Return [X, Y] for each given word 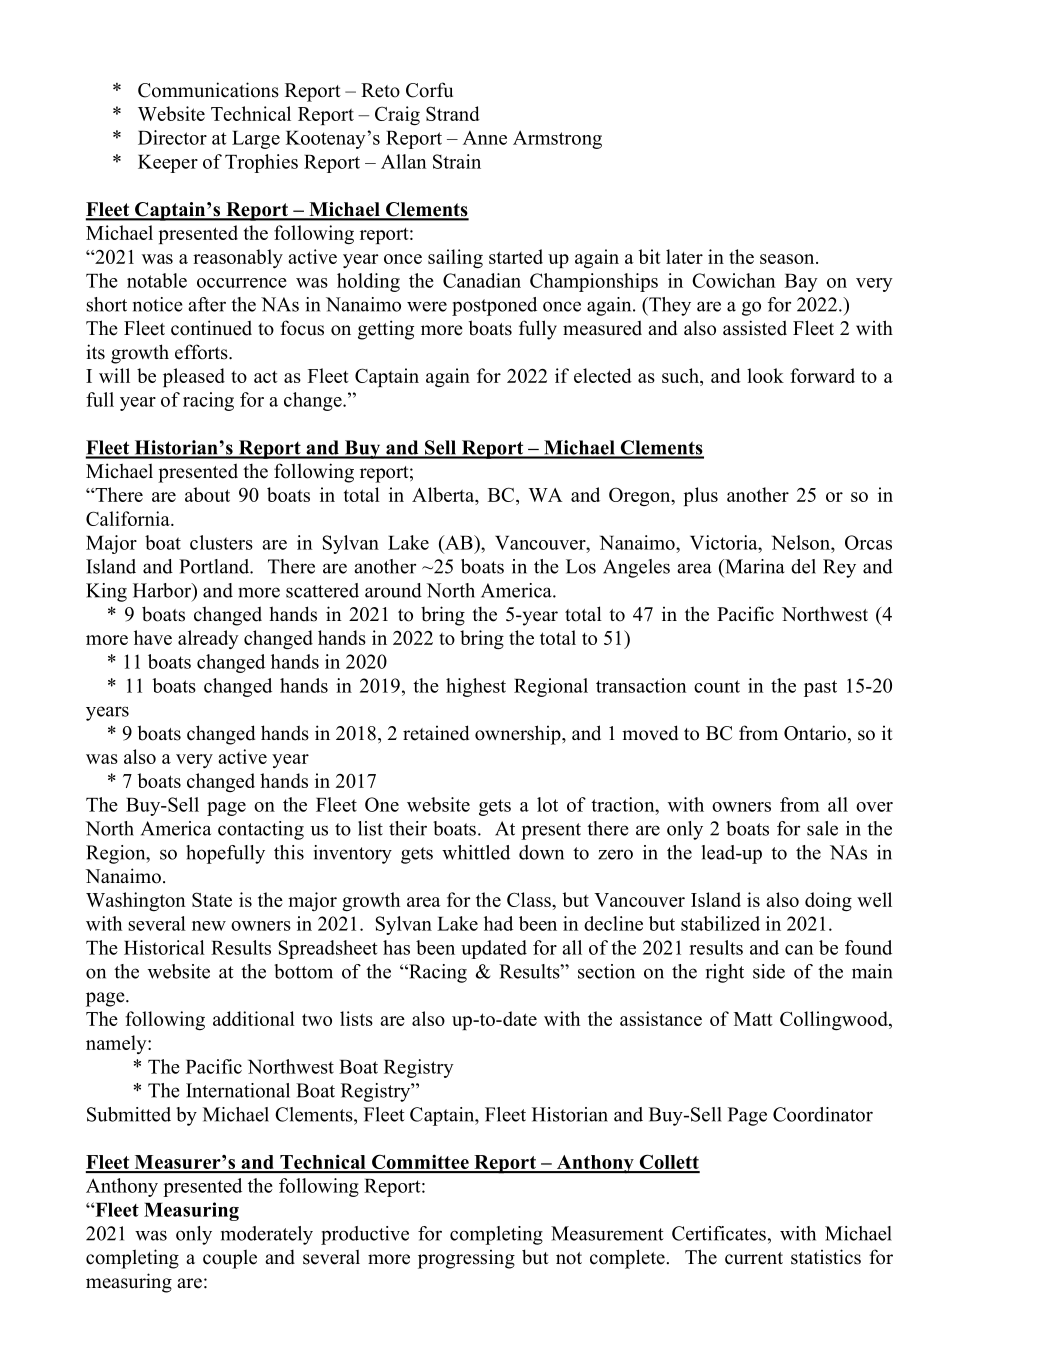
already [208, 639]
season [788, 259]
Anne [485, 138]
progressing [466, 1259]
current [754, 1258]
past [820, 688]
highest [476, 687]
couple [230, 1259]
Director [172, 137]
